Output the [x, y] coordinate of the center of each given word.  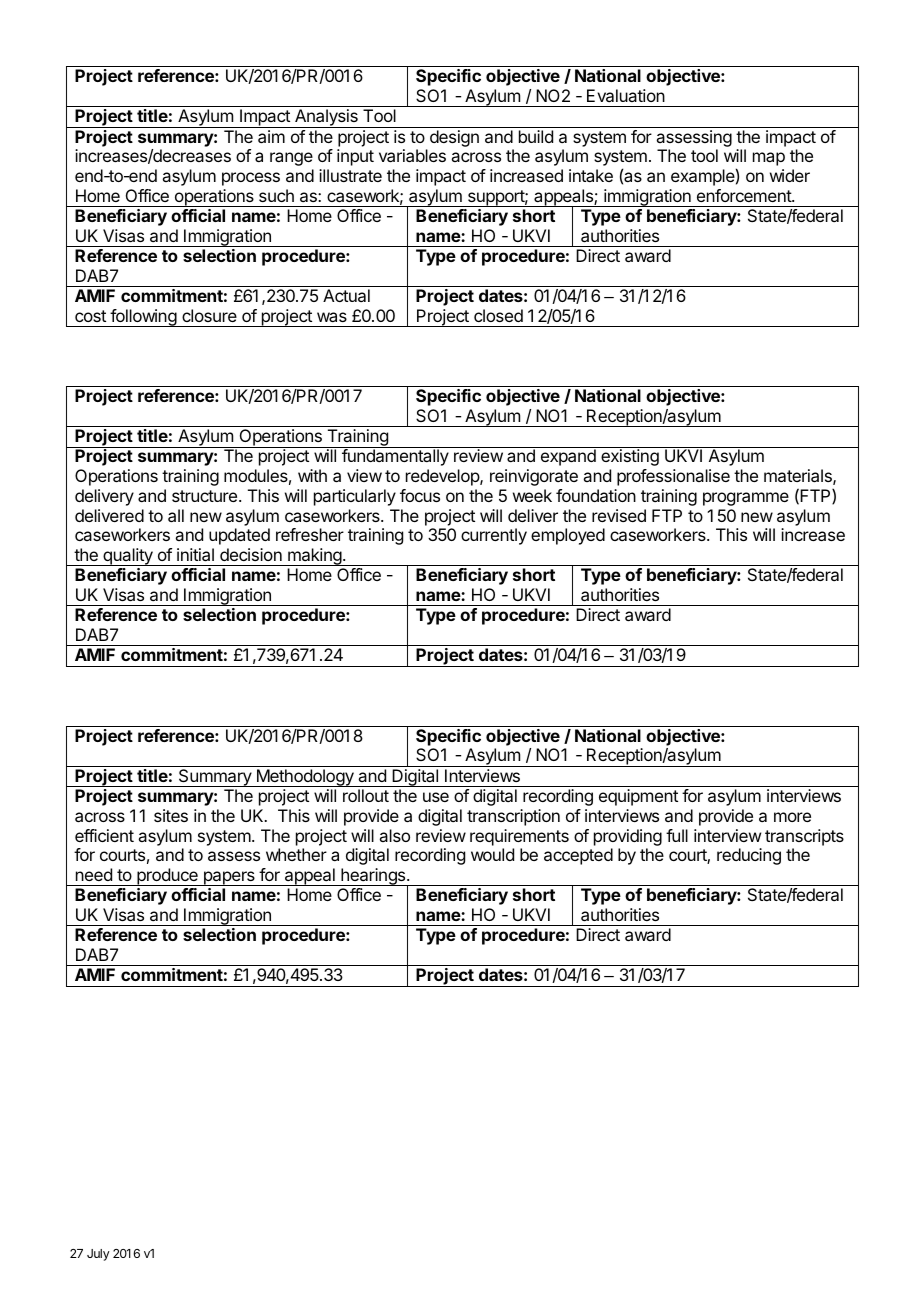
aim [271, 136]
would [492, 854]
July [98, 1255]
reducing [749, 856]
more [792, 817]
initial [195, 554]
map [769, 159]
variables [412, 155]
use [436, 797]
